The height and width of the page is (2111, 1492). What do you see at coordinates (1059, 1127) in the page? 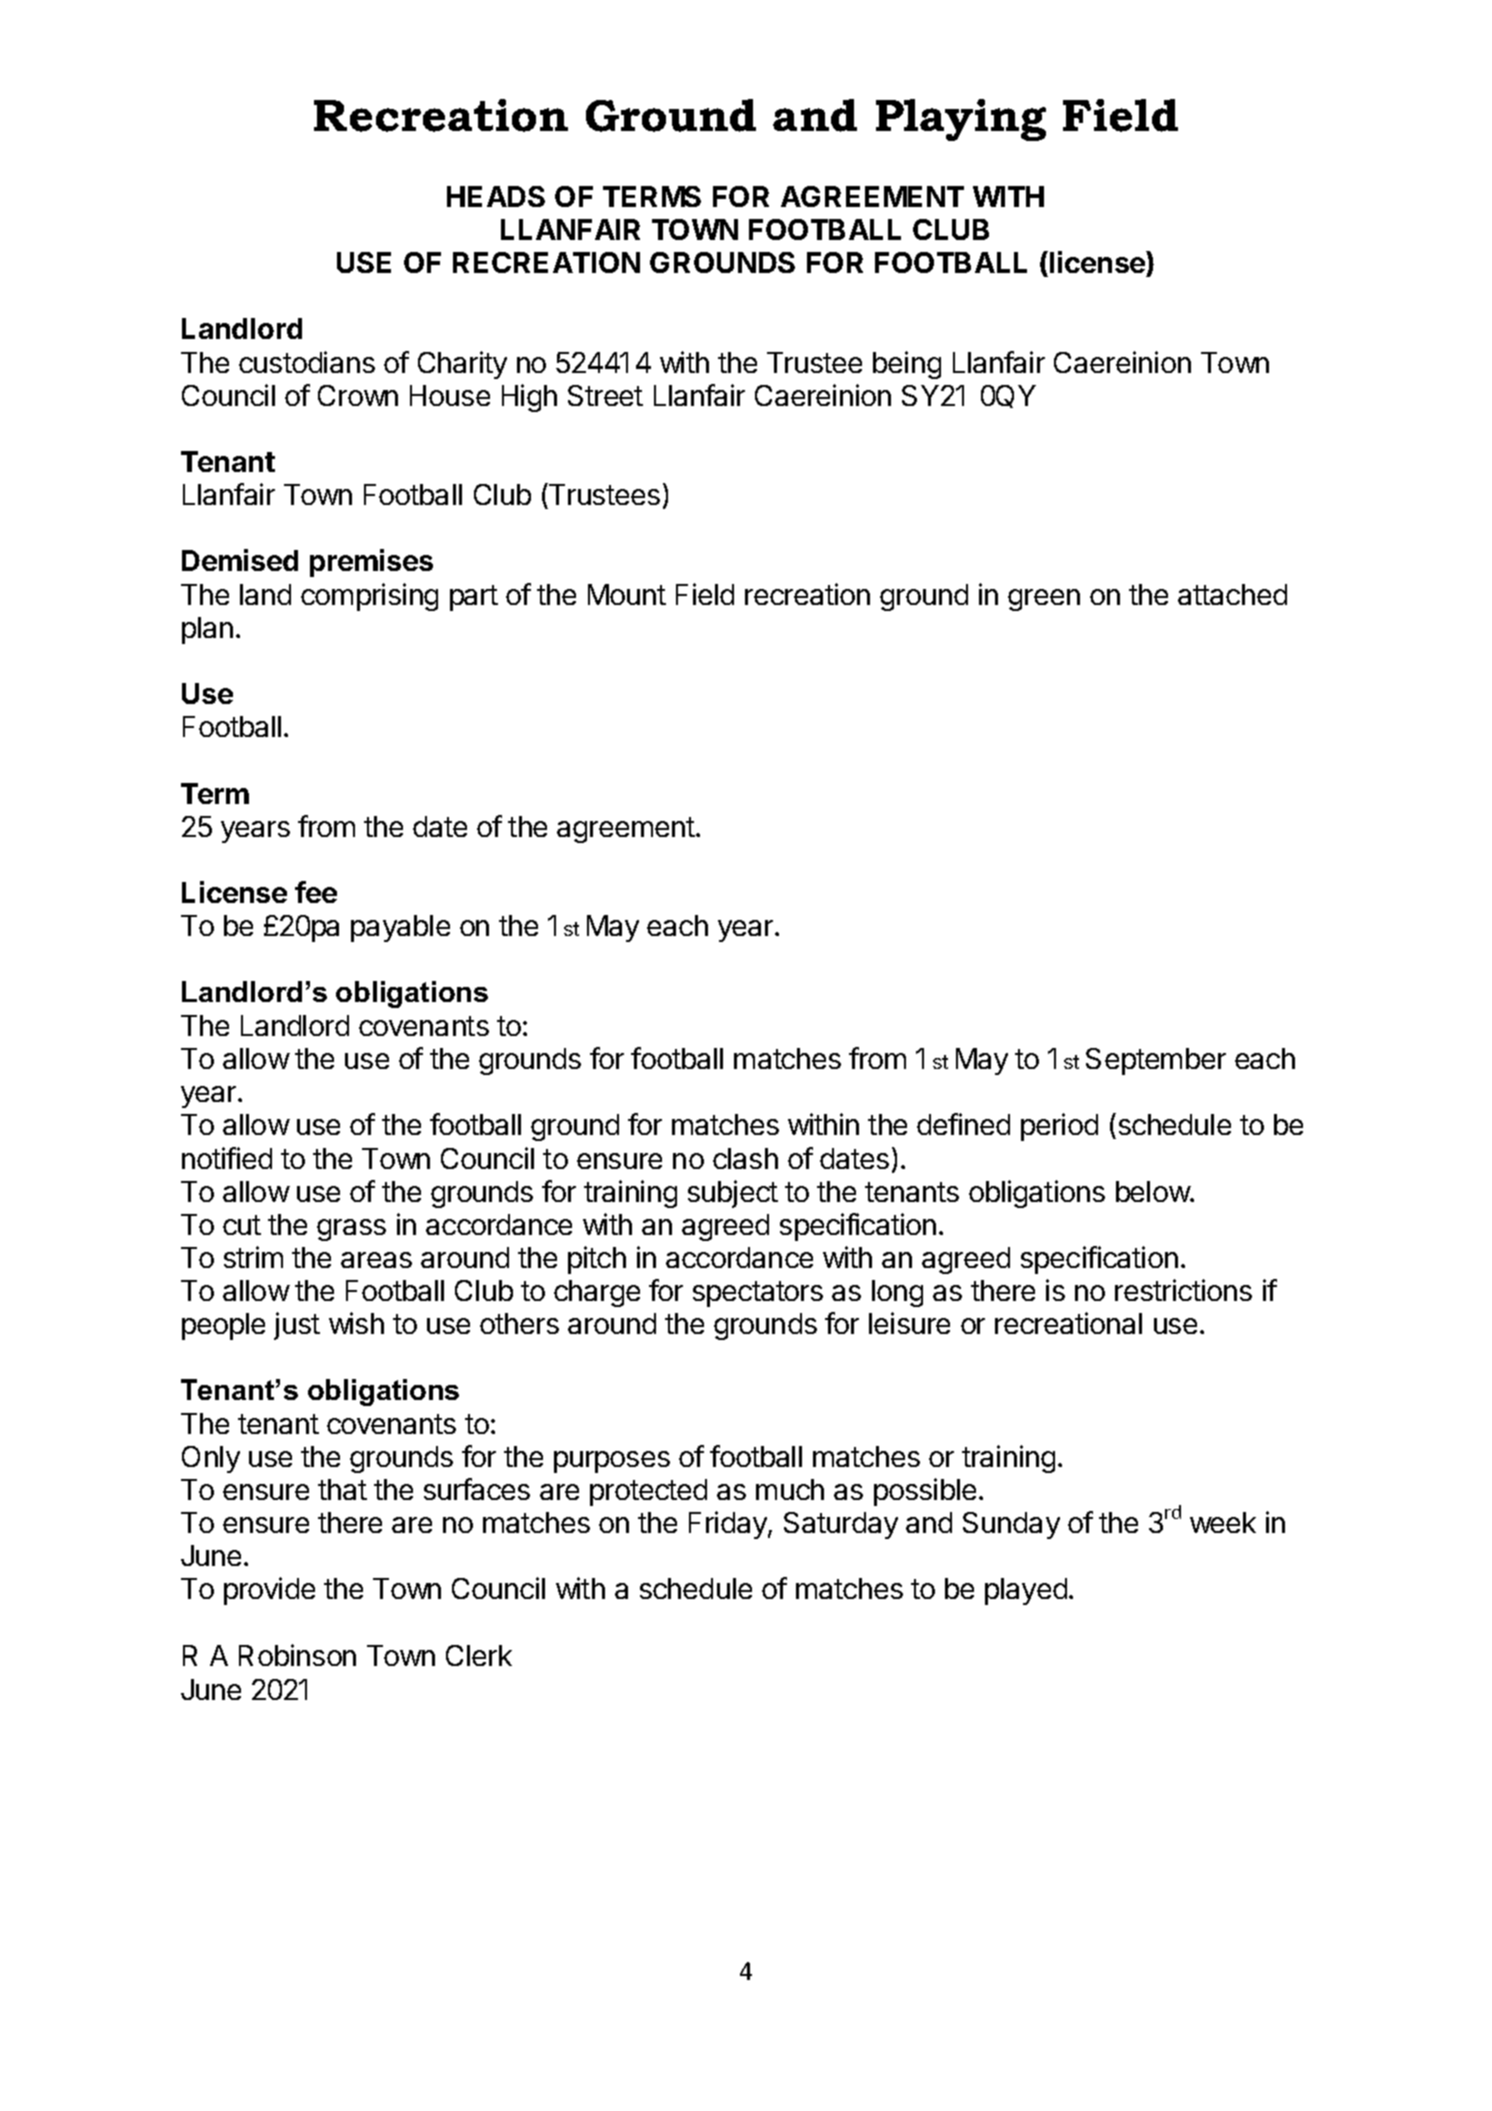
I see `period` at bounding box center [1059, 1127].
